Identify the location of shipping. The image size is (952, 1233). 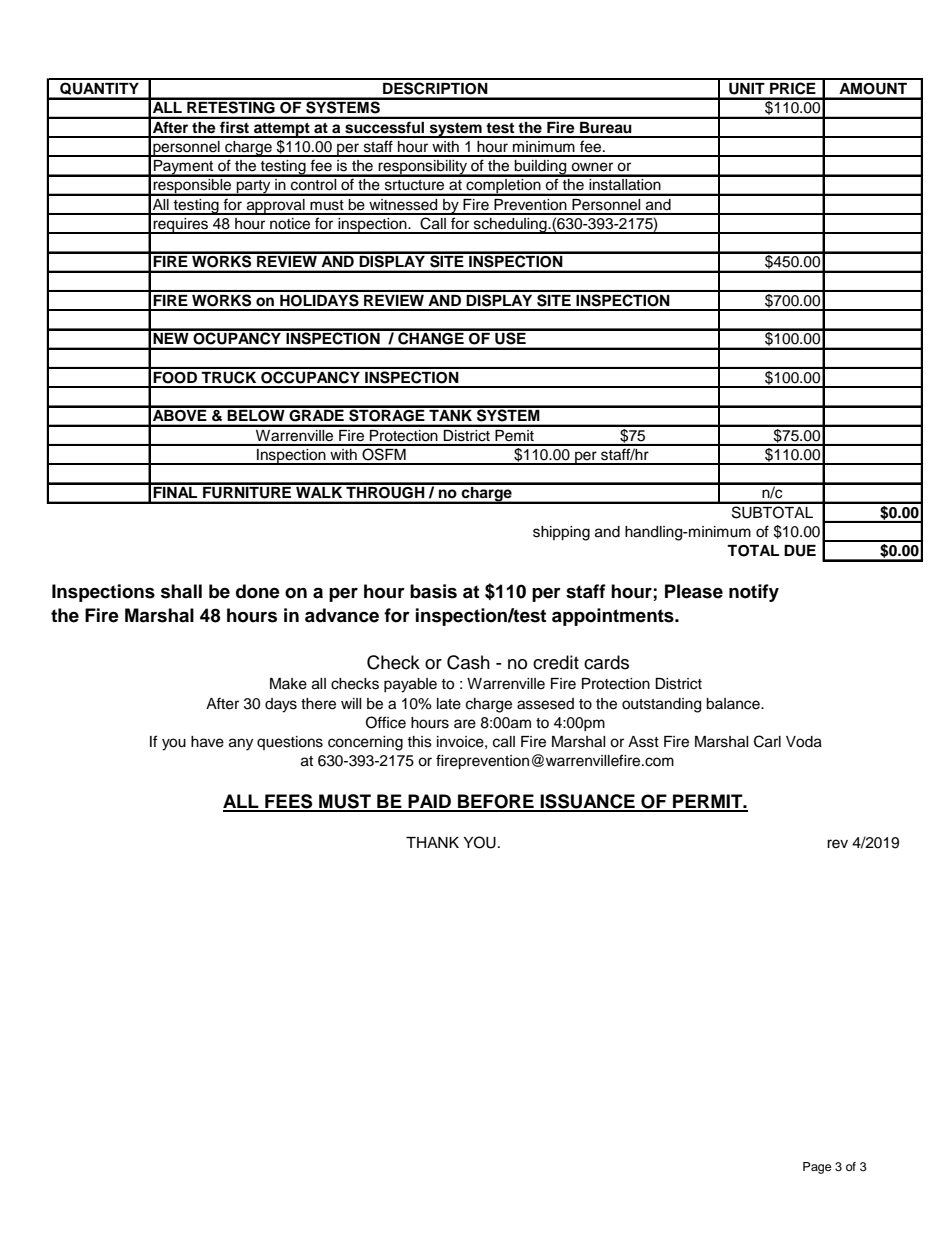
(561, 533).
